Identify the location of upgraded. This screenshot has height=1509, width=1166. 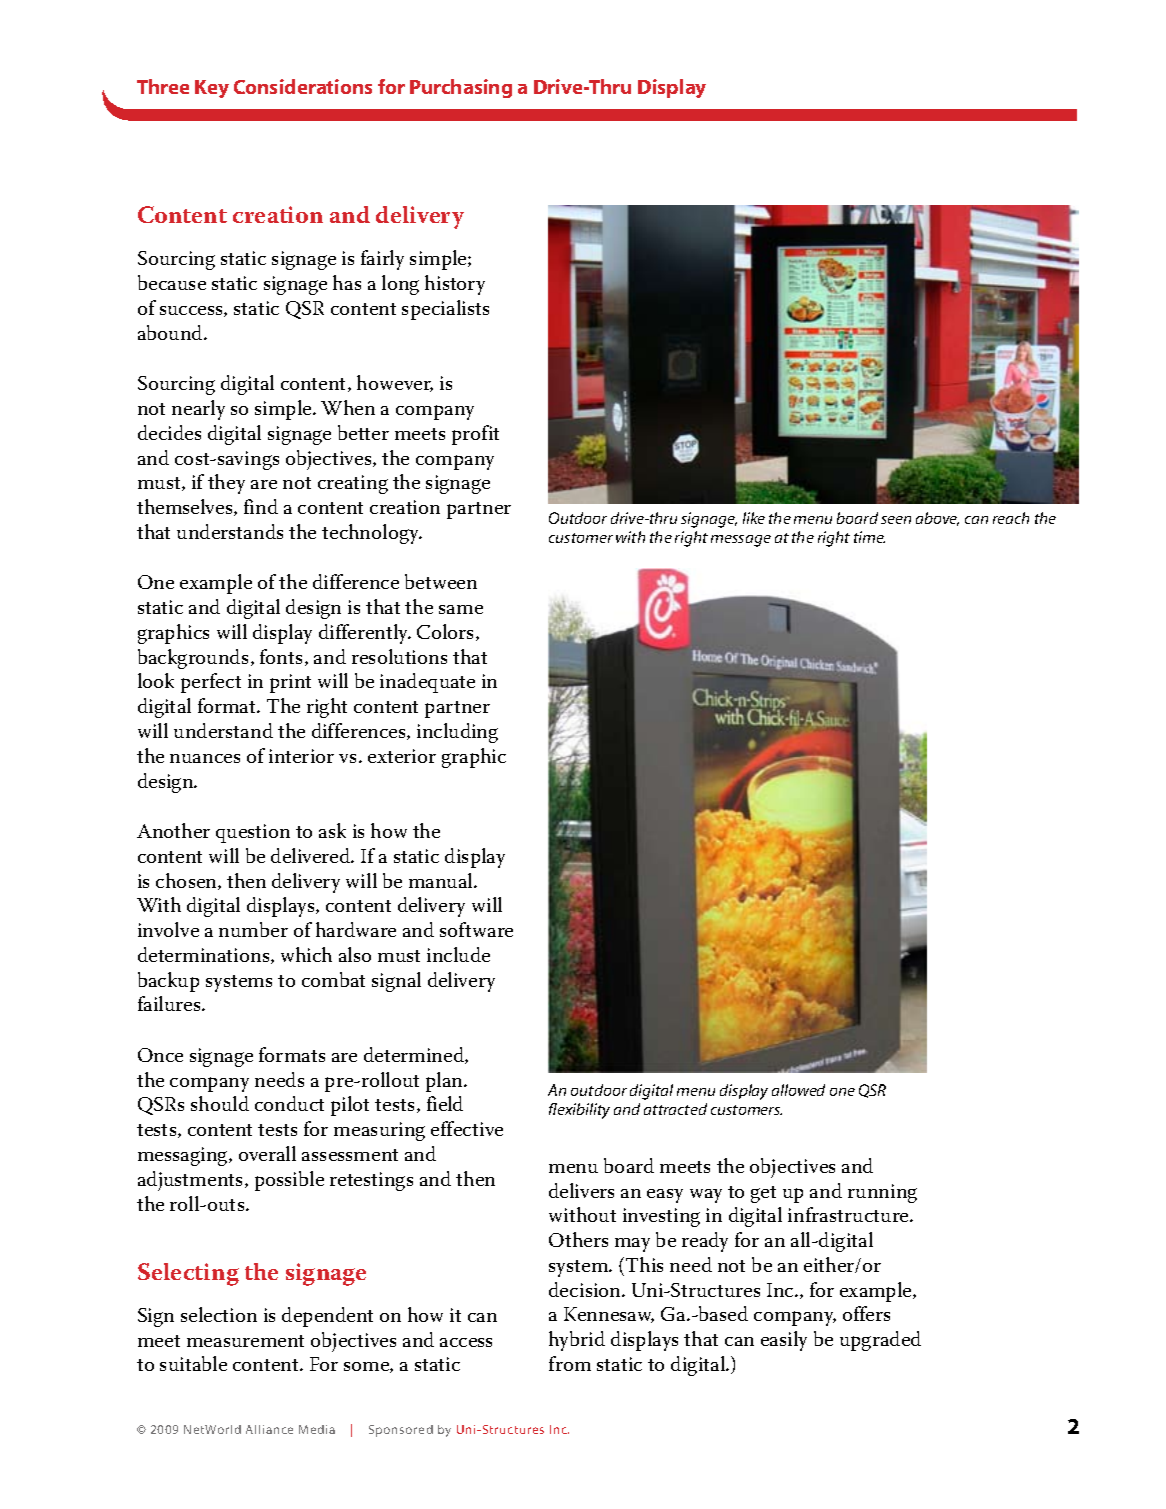
(880, 1341).
